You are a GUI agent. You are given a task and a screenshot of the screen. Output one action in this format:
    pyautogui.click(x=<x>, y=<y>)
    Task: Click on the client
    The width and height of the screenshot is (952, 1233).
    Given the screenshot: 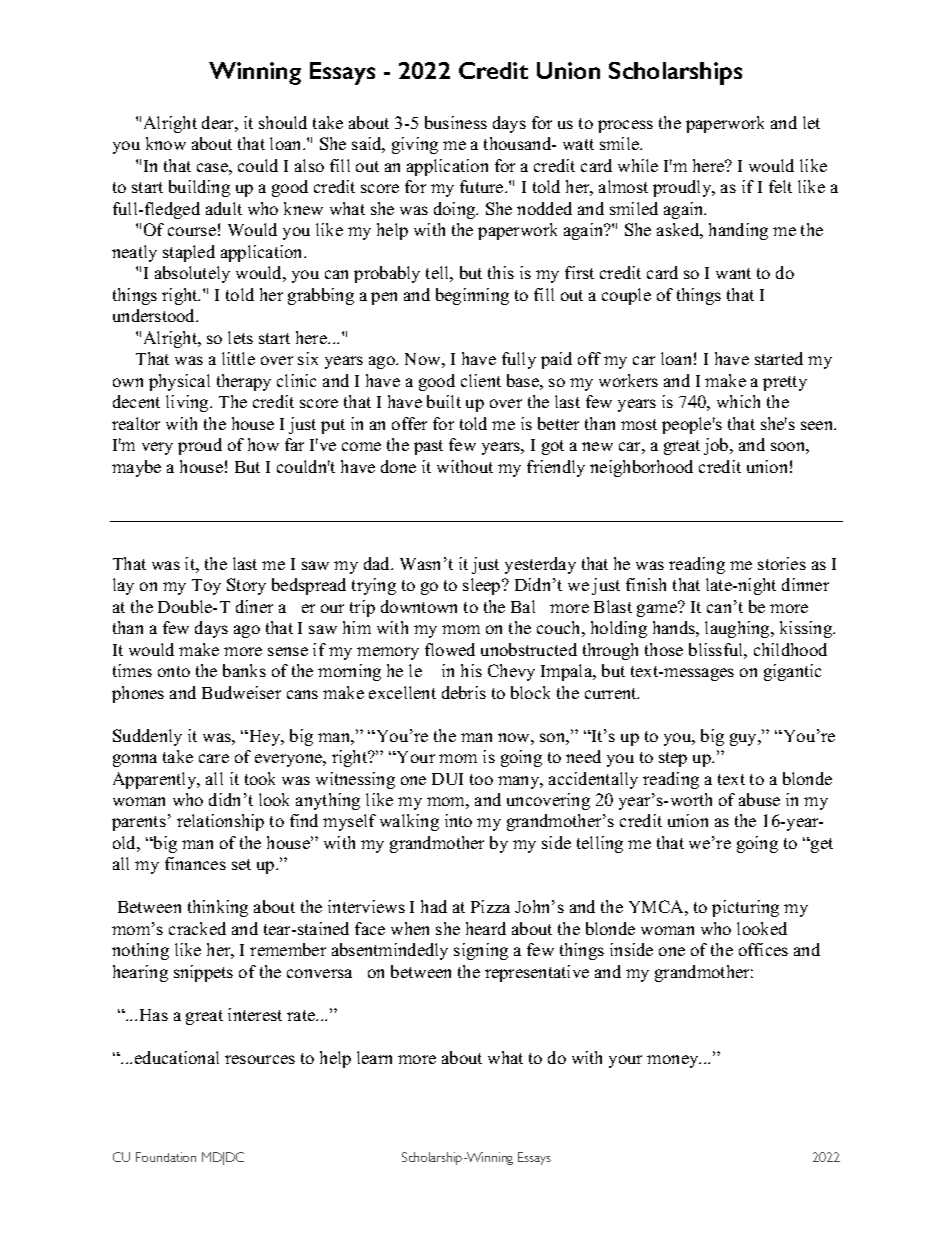 What is the action you would take?
    pyautogui.click(x=481, y=380)
